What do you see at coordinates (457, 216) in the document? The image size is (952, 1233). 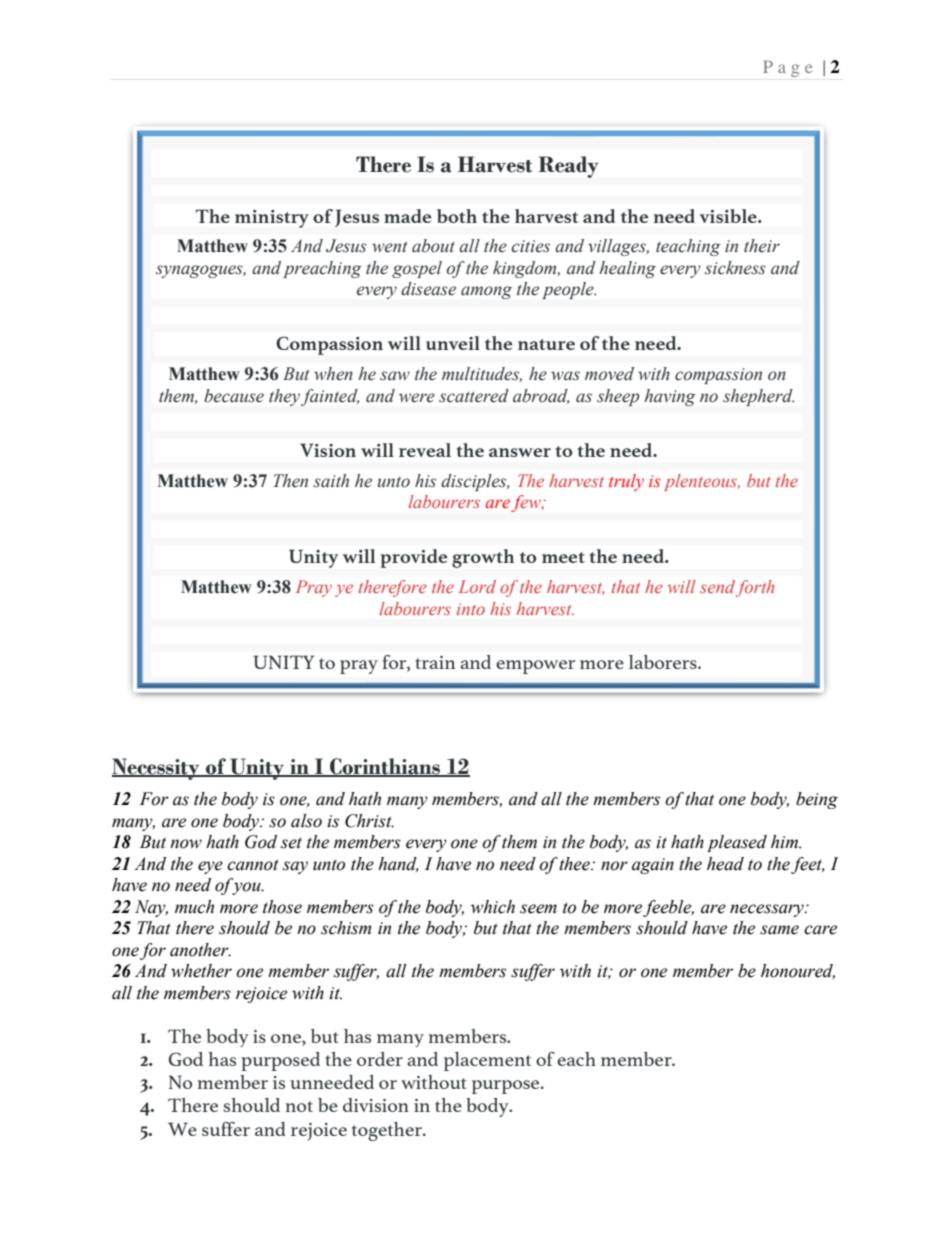 I see `both` at bounding box center [457, 216].
